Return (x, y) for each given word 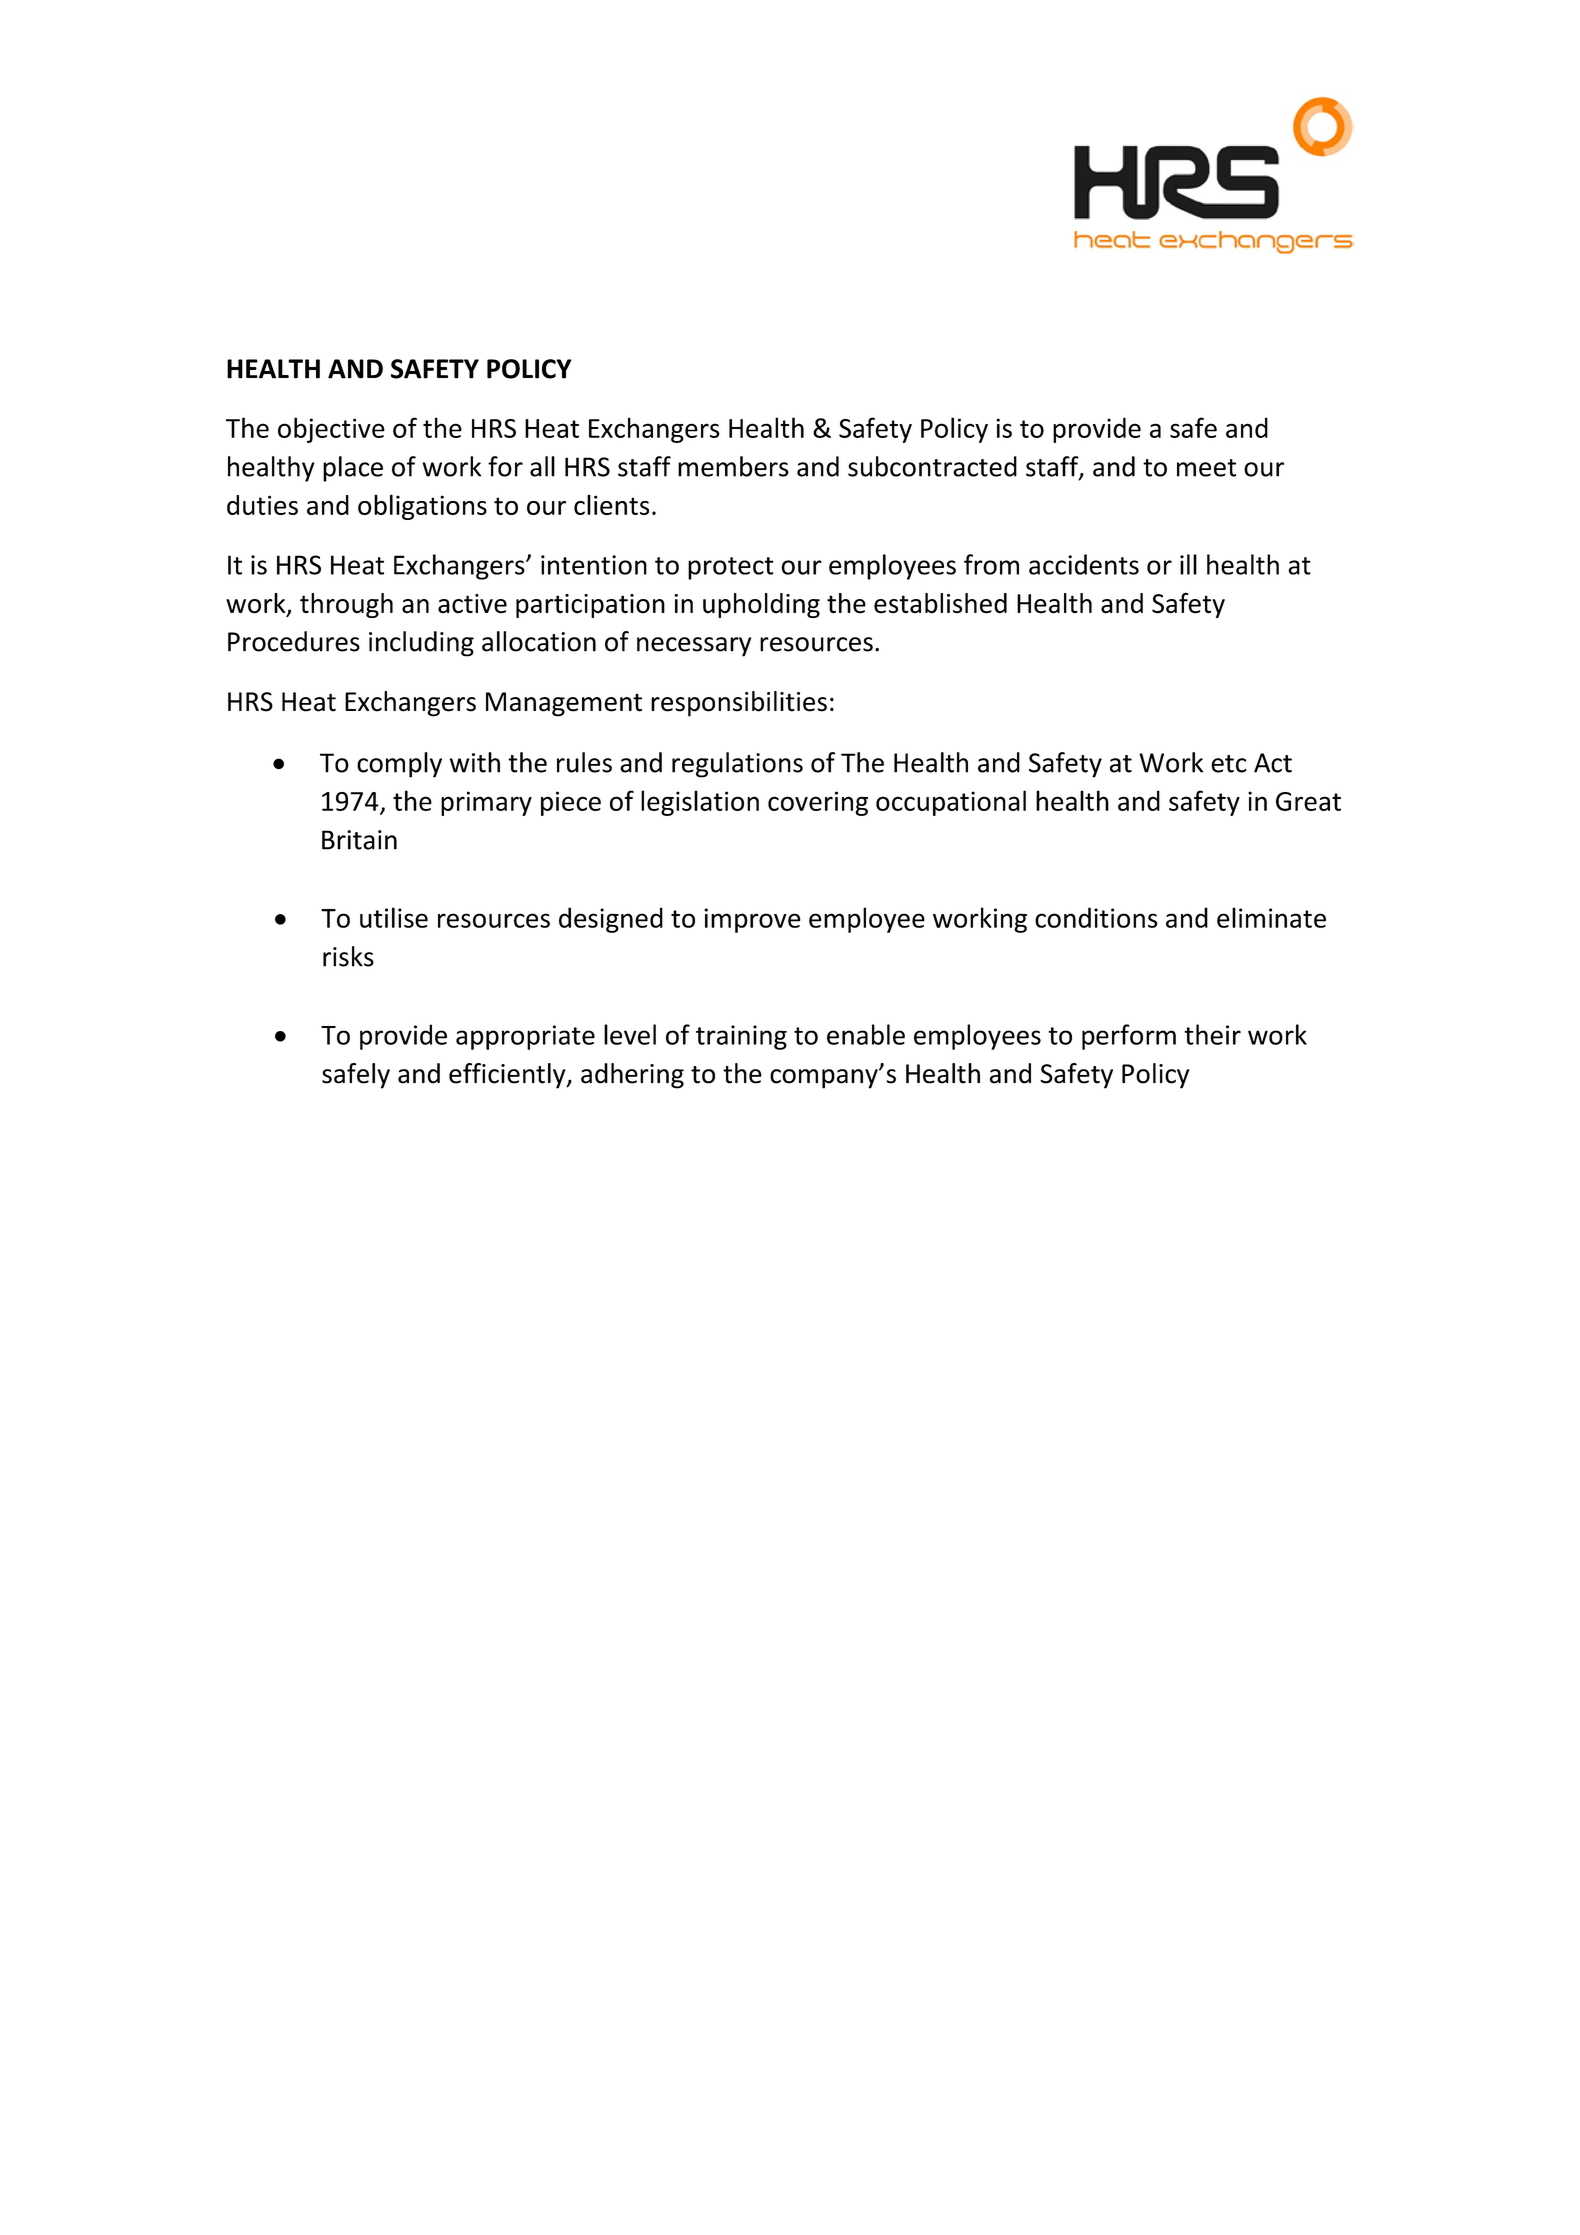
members (733, 466)
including (421, 644)
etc (1228, 764)
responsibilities (739, 704)
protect (731, 568)
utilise (394, 917)
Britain (359, 840)
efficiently (508, 1076)
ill (1188, 564)
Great (1308, 801)
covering (818, 803)
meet (1206, 468)
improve (752, 920)
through (346, 605)
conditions (1096, 917)
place (353, 469)
